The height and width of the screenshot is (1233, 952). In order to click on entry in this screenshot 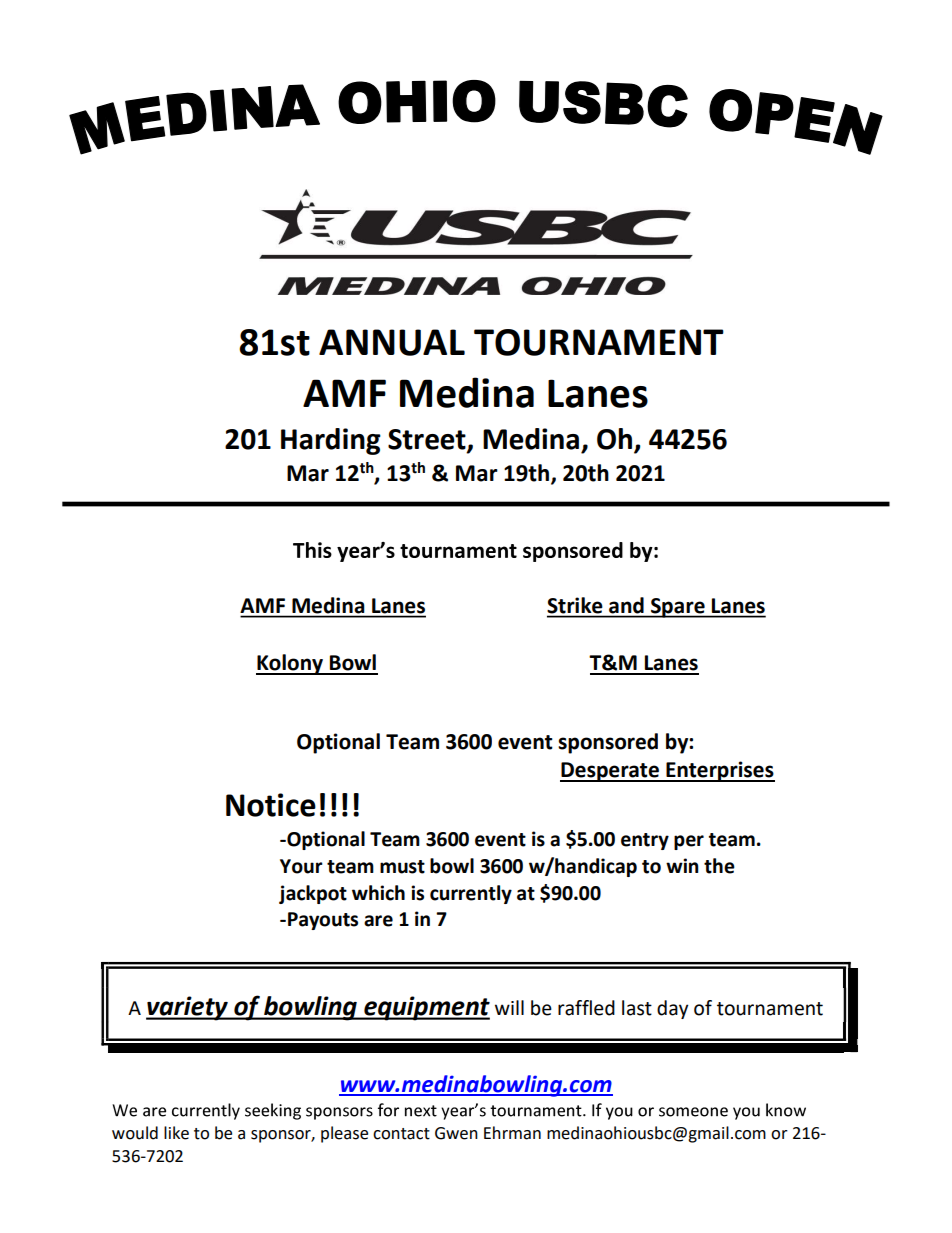, I will do `click(645, 841)`.
